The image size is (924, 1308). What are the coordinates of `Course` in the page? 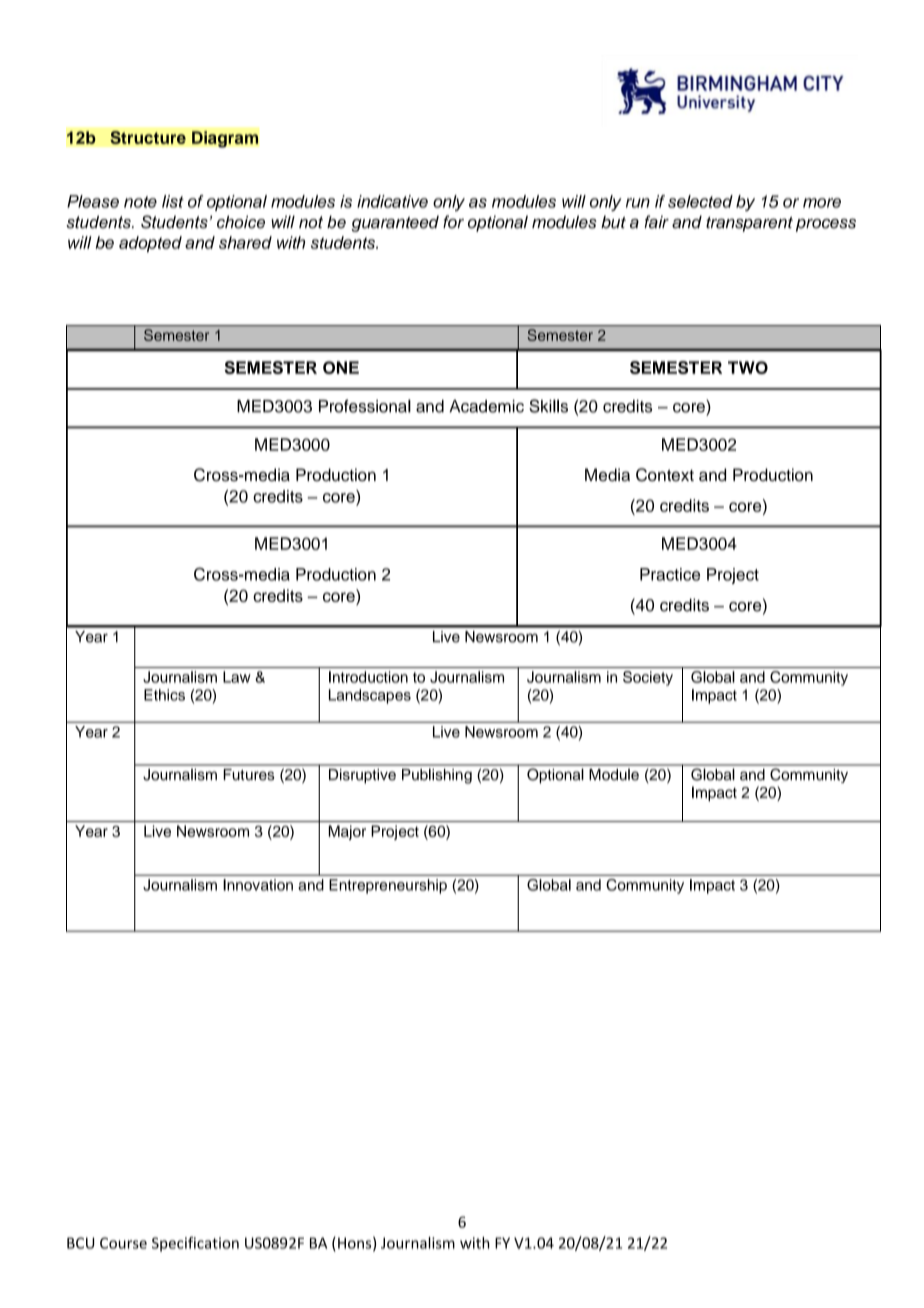 It's located at (123, 1243).
